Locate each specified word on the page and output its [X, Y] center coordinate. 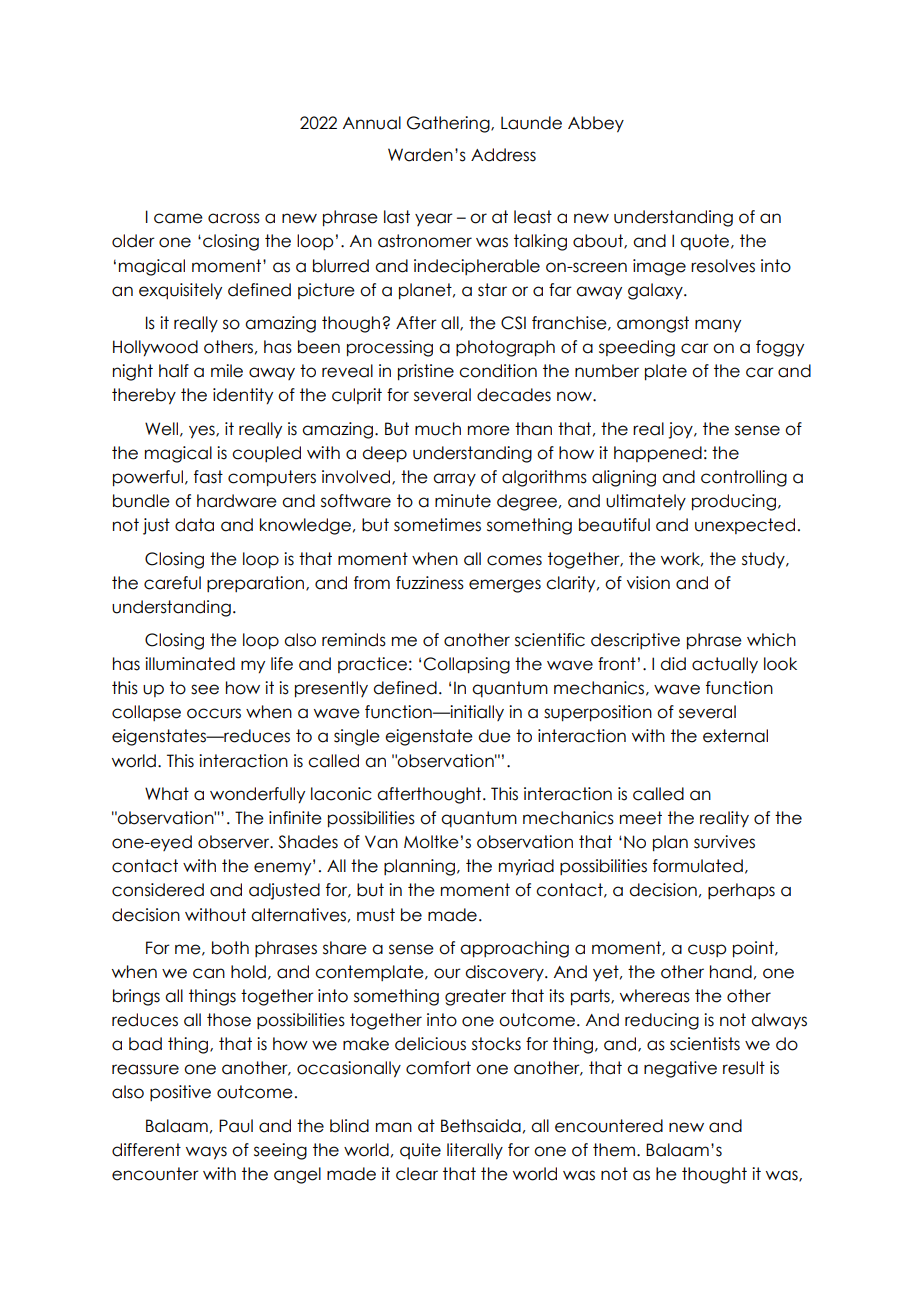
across [234, 218]
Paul [236, 1126]
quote [706, 242]
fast [208, 477]
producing [735, 502]
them [614, 1150]
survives [724, 842]
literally [475, 1151]
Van [381, 842]
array [454, 480]
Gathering [449, 124]
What [167, 794]
